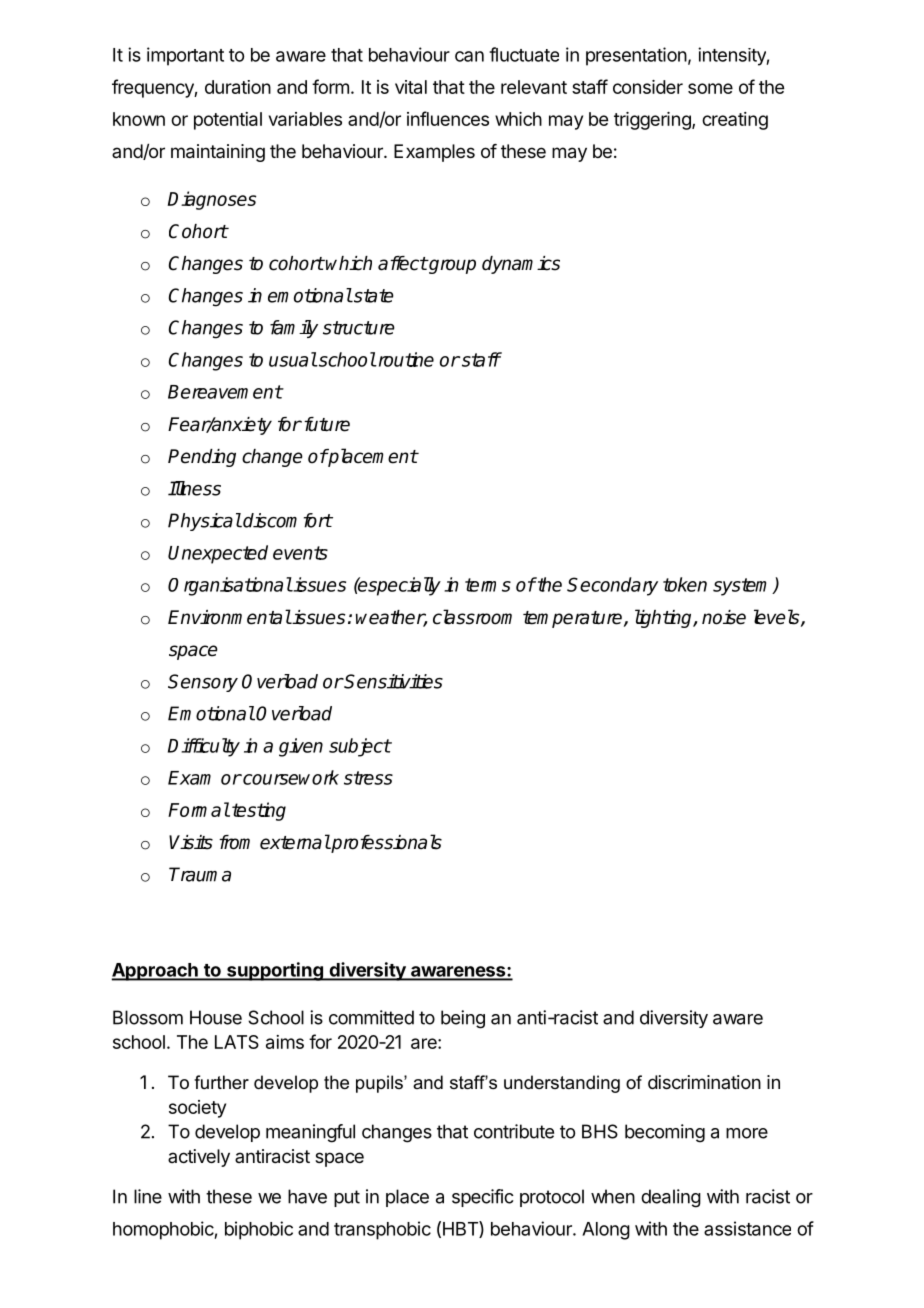  What do you see at coordinates (203, 683) in the page?
I see `Sensory` at bounding box center [203, 683].
